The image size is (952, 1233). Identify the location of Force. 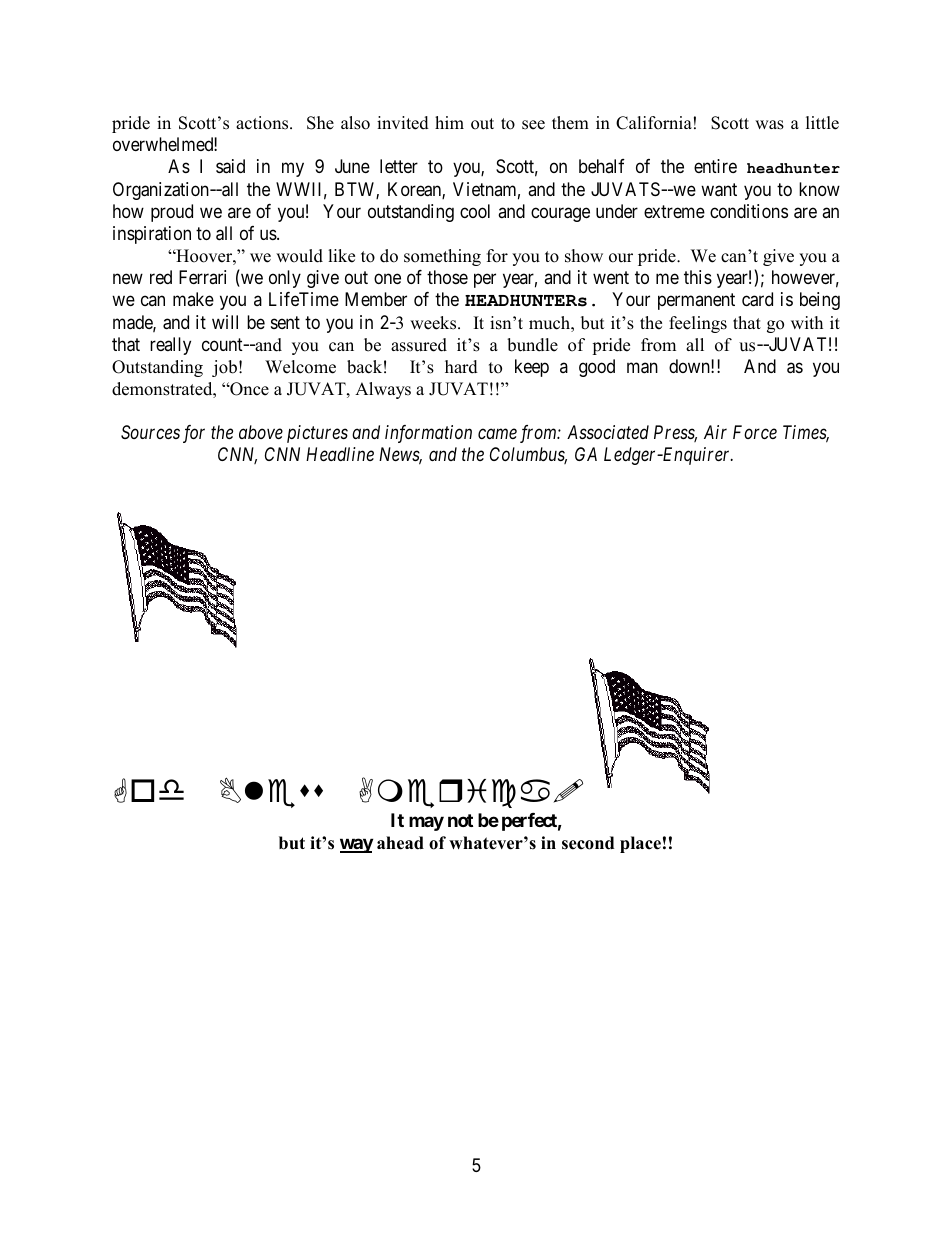
(755, 432).
